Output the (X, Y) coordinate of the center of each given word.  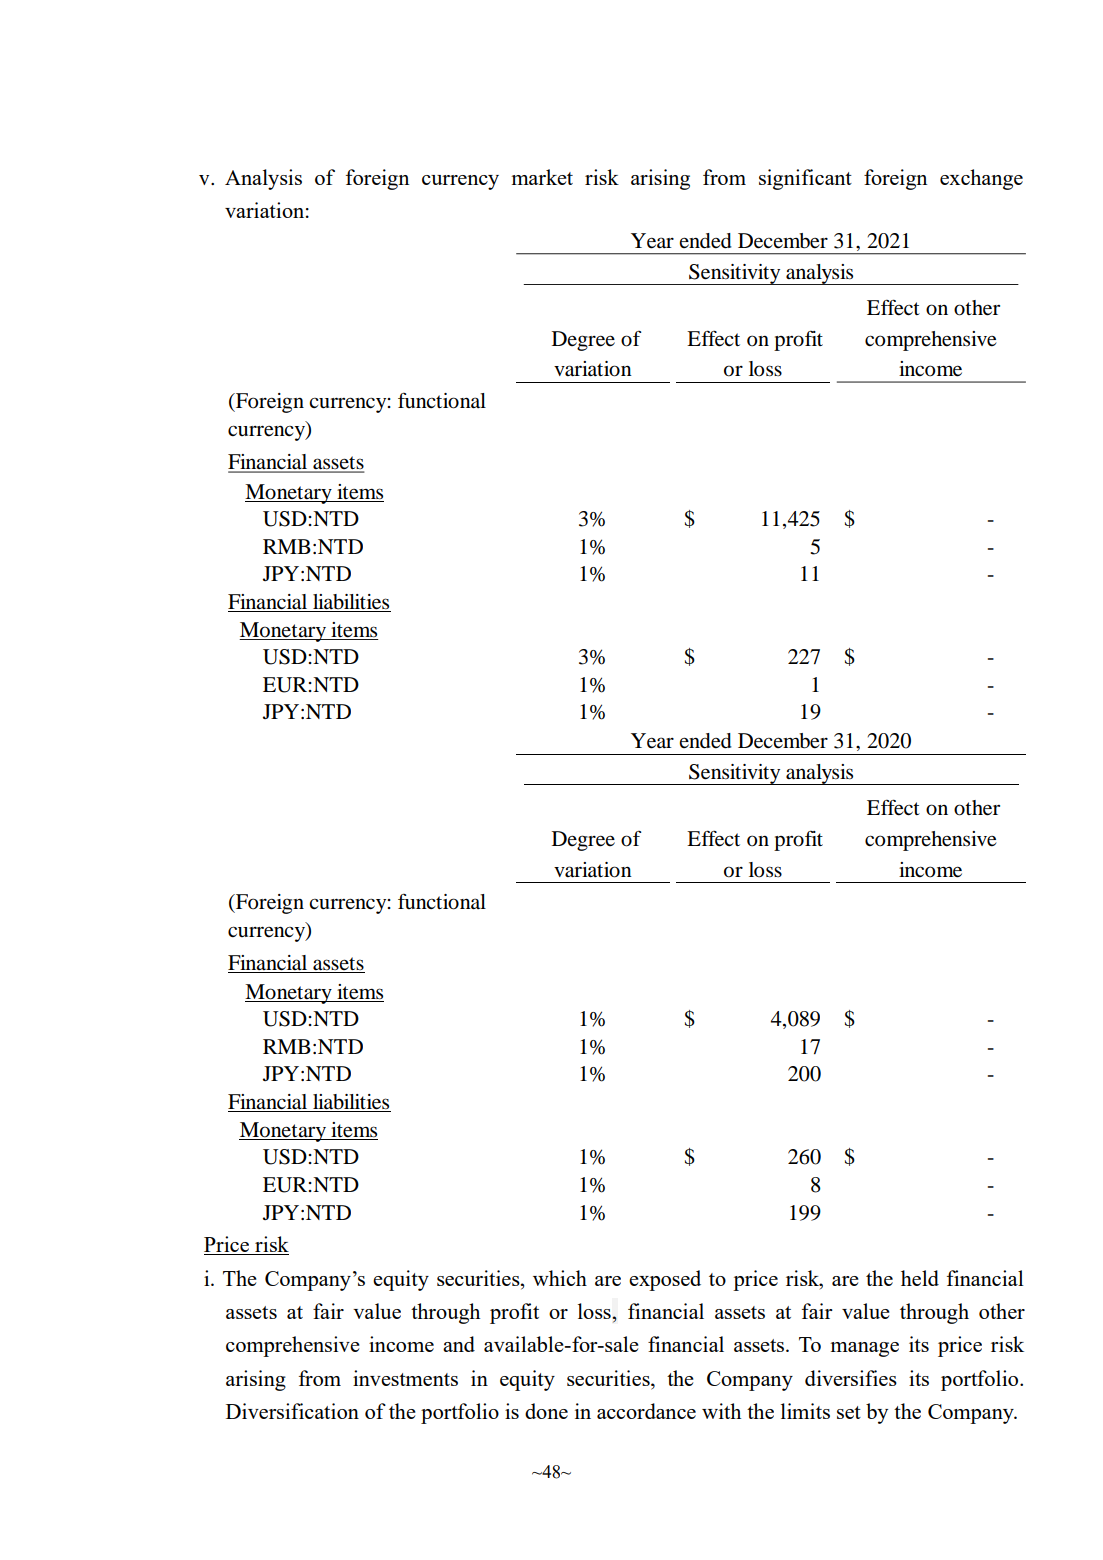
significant (805, 179)
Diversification (292, 1411)
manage (864, 1349)
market (542, 177)
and (459, 1344)
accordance (646, 1411)
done (546, 1411)
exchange (981, 179)
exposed (665, 1280)
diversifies (851, 1378)
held (920, 1278)
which (560, 1278)
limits (805, 1411)
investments (405, 1378)
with (721, 1411)
